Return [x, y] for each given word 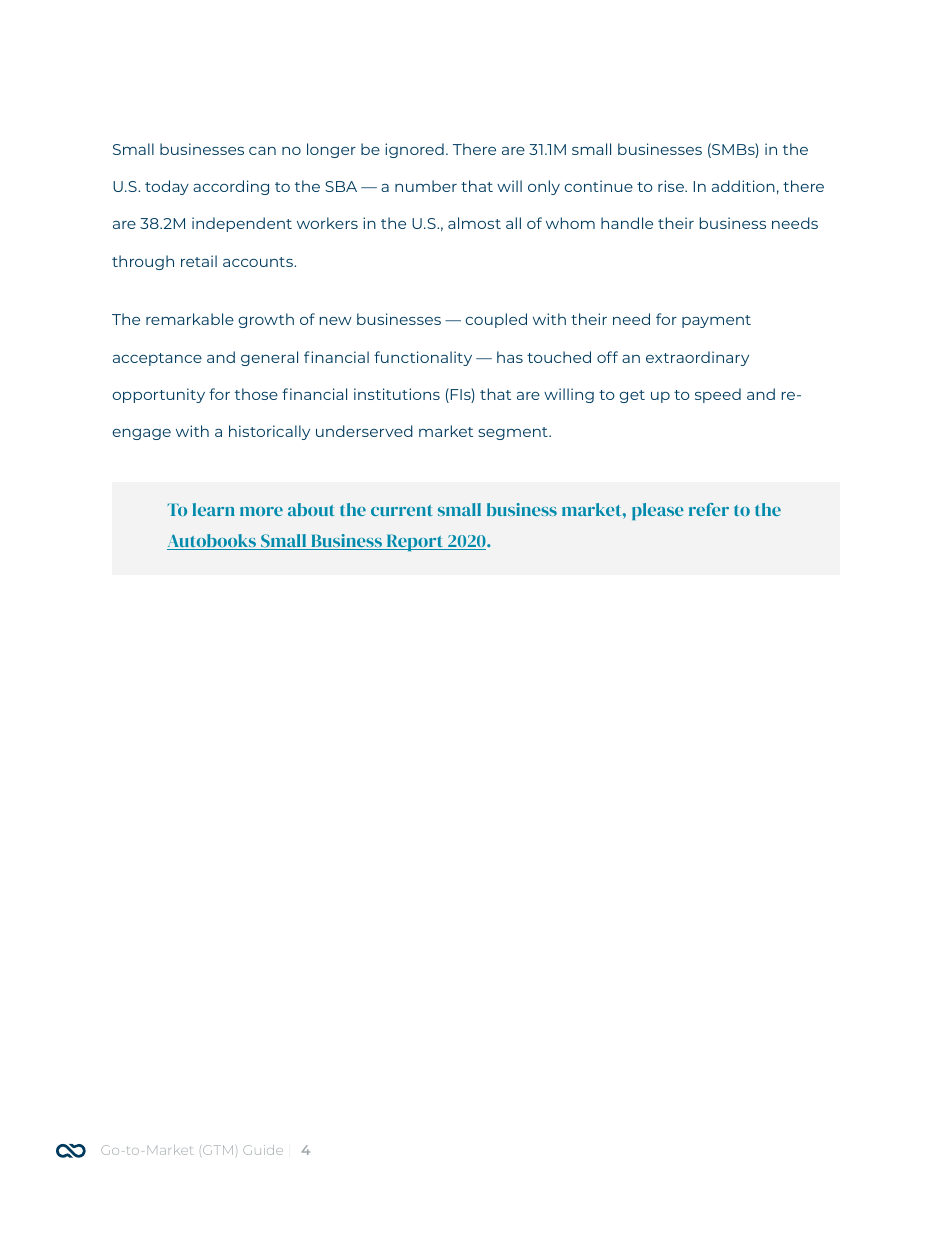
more [261, 511]
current [402, 510]
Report [415, 542]
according [231, 187]
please [658, 511]
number [426, 186]
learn [213, 509]
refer [709, 509]
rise [672, 186]
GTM [218, 1150]
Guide [263, 1150]
